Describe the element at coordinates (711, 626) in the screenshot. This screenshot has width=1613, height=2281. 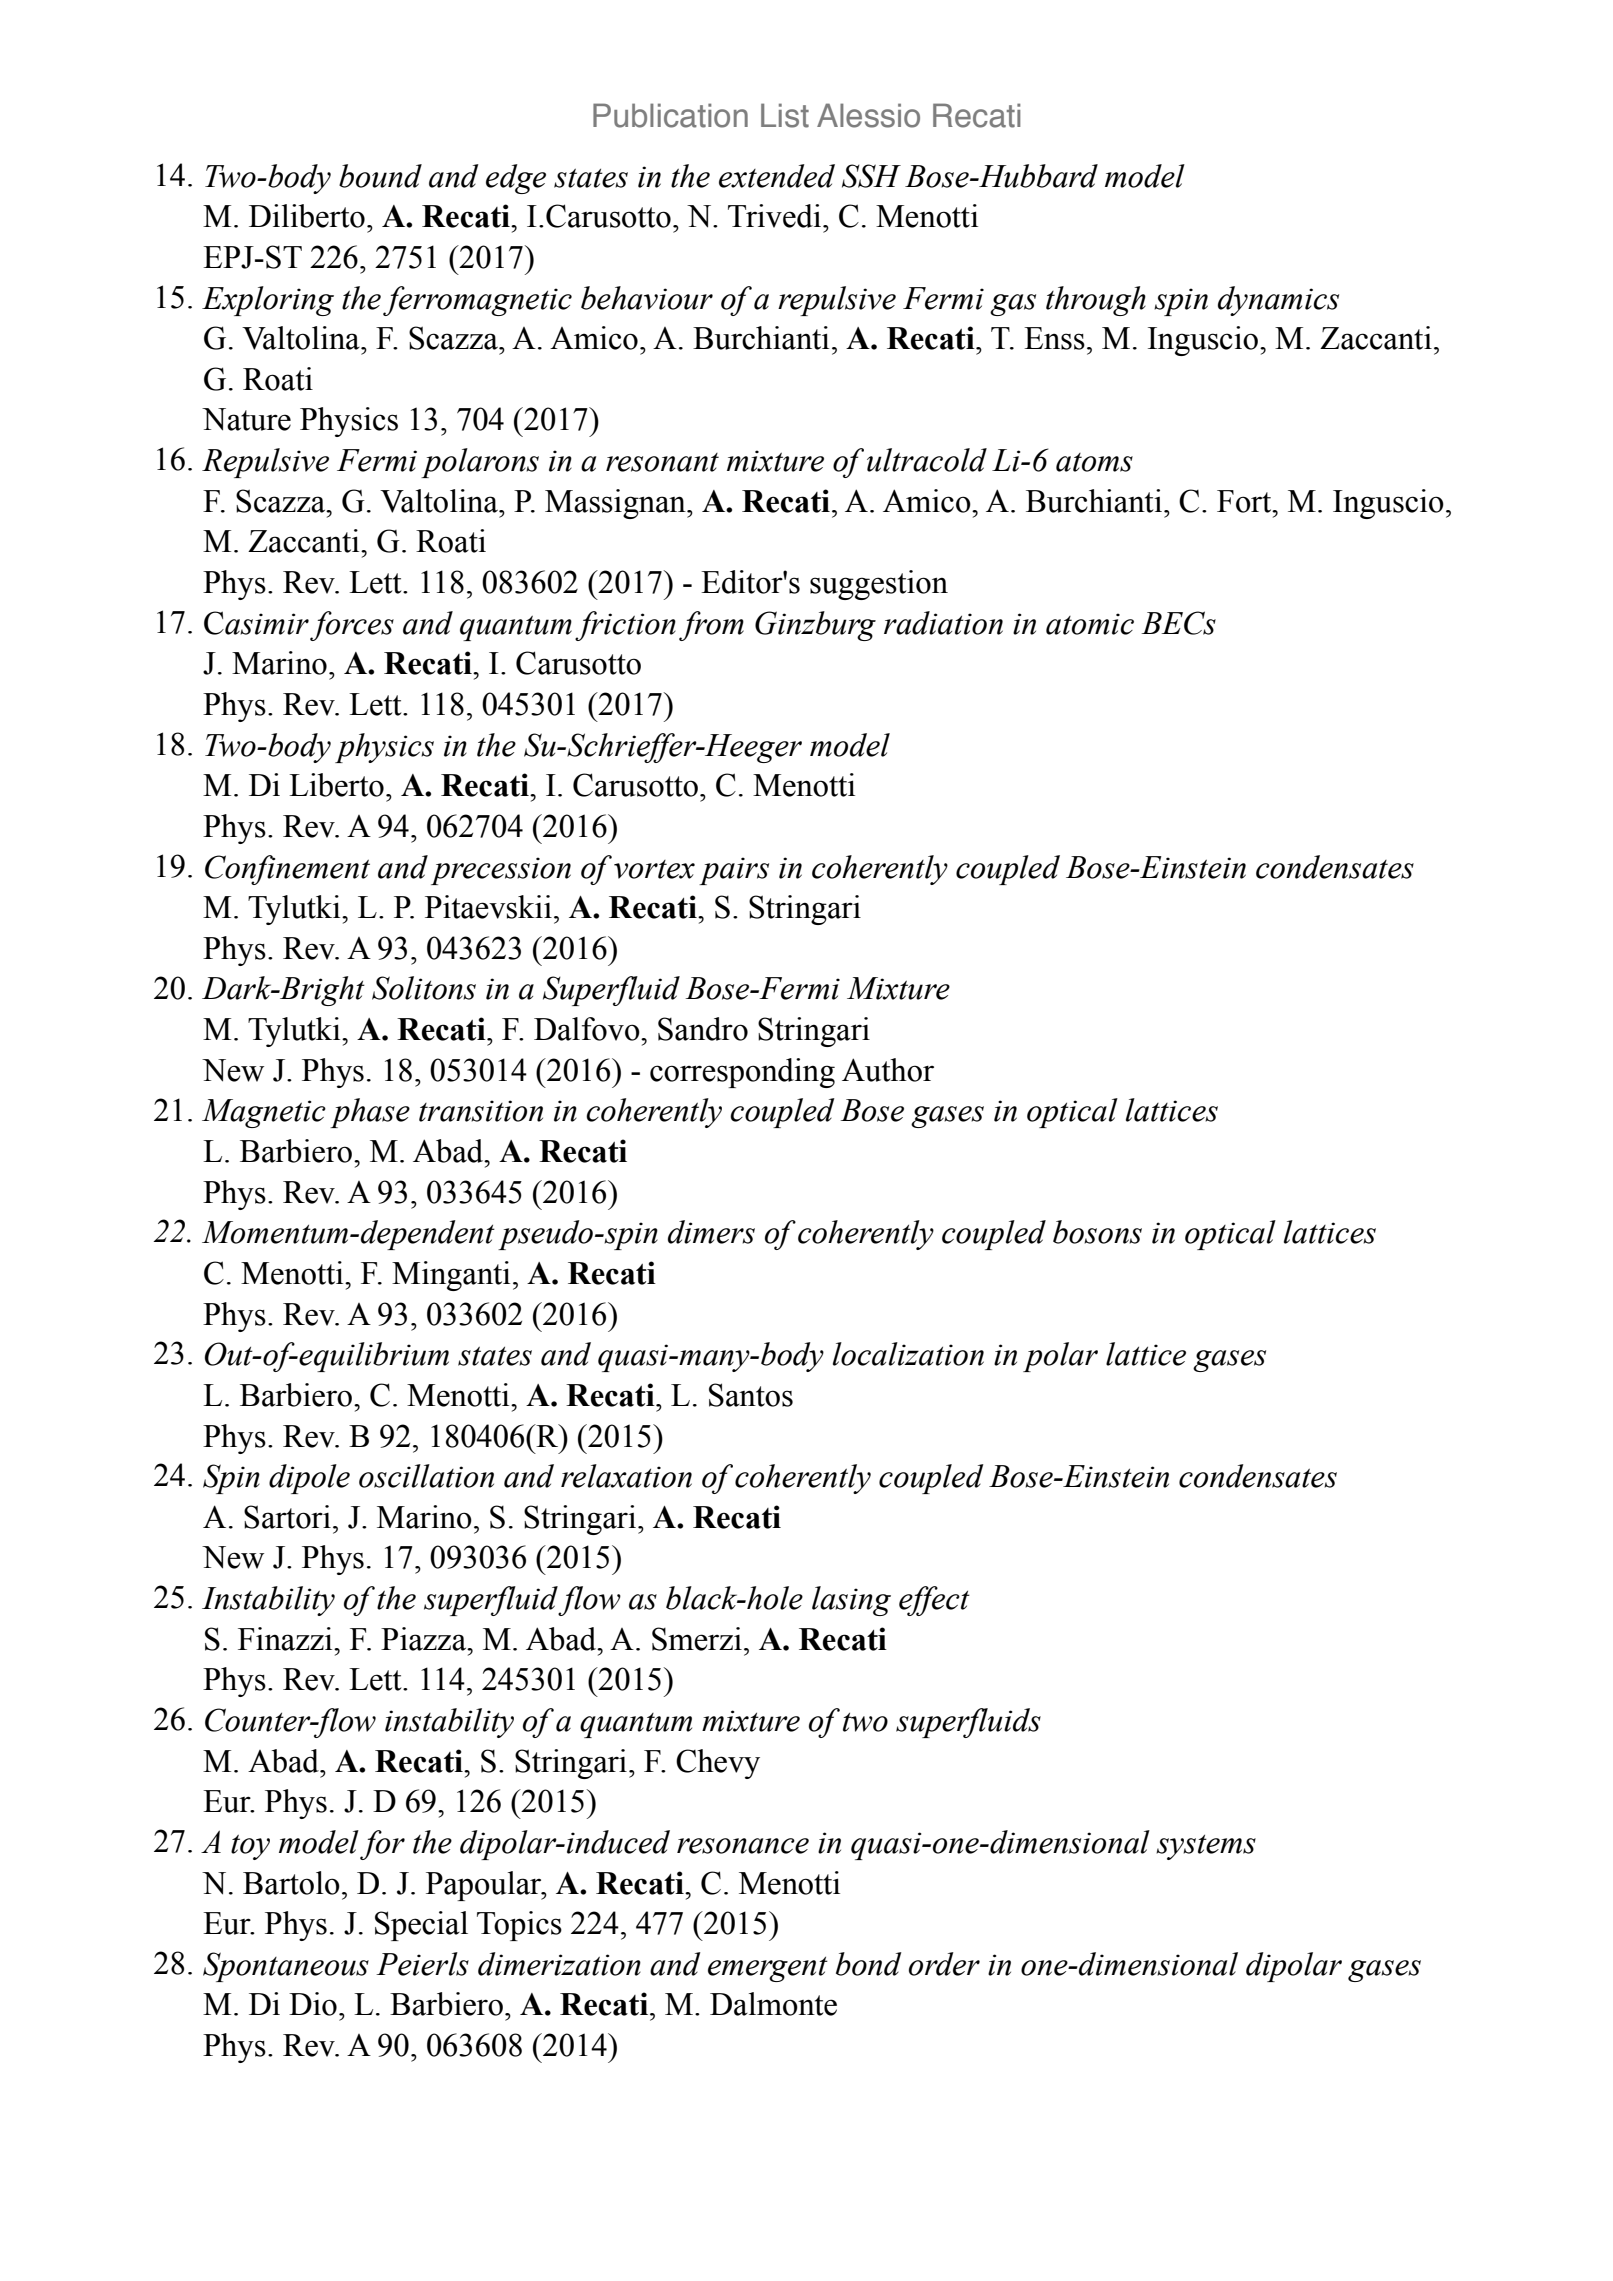
I see `from` at that location.
